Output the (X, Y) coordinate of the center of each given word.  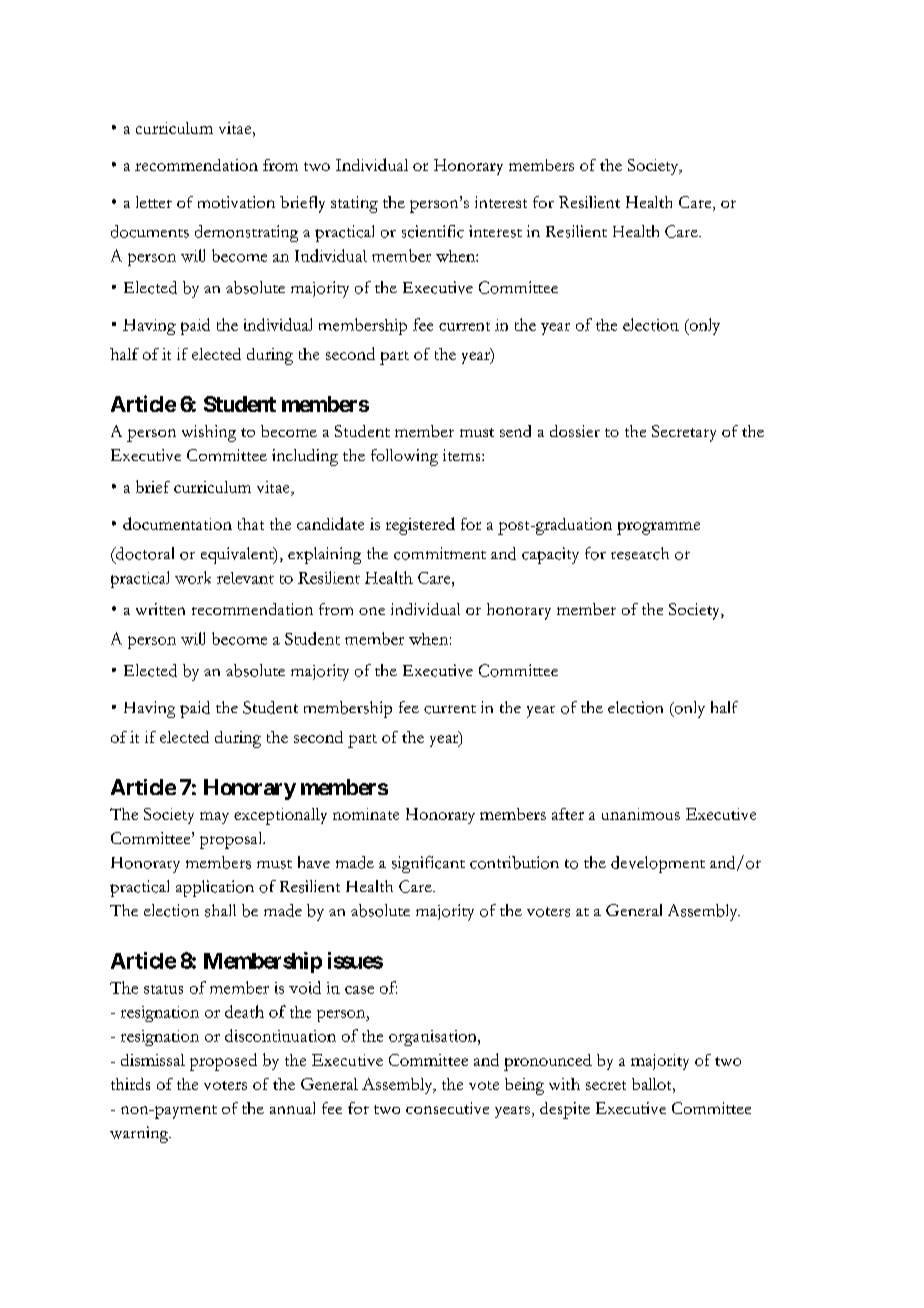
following (404, 457)
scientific (433, 231)
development (658, 864)
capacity (550, 555)
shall (220, 910)
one (372, 611)
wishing (209, 433)
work (193, 577)
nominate (366, 814)
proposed (223, 1062)
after (568, 814)
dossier (575, 431)
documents (150, 231)
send (515, 431)
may (214, 818)
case (359, 990)
